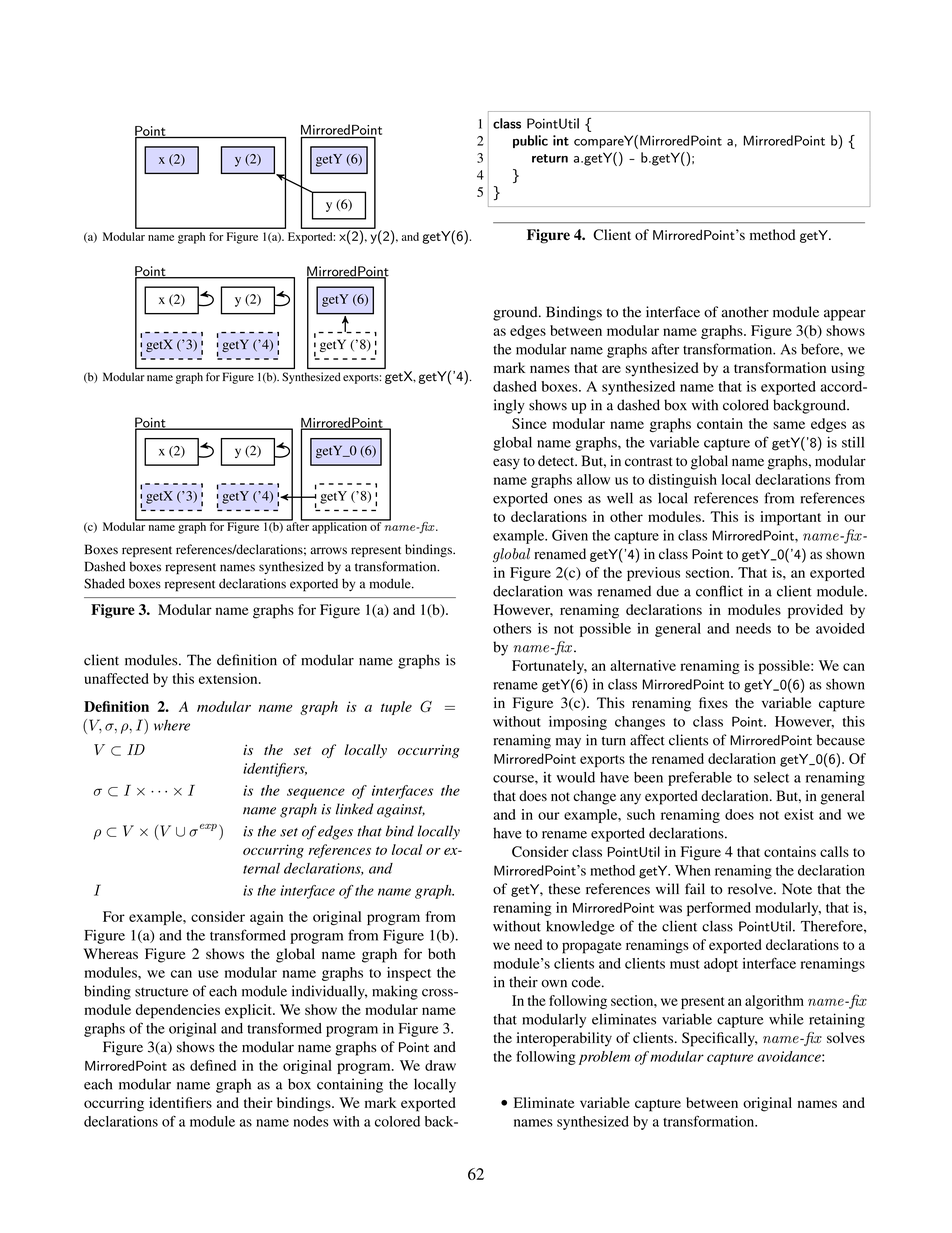 The width and height of the screenshot is (952, 1233). Describe the element at coordinates (229, 678) in the screenshot. I see `extension` at that location.
